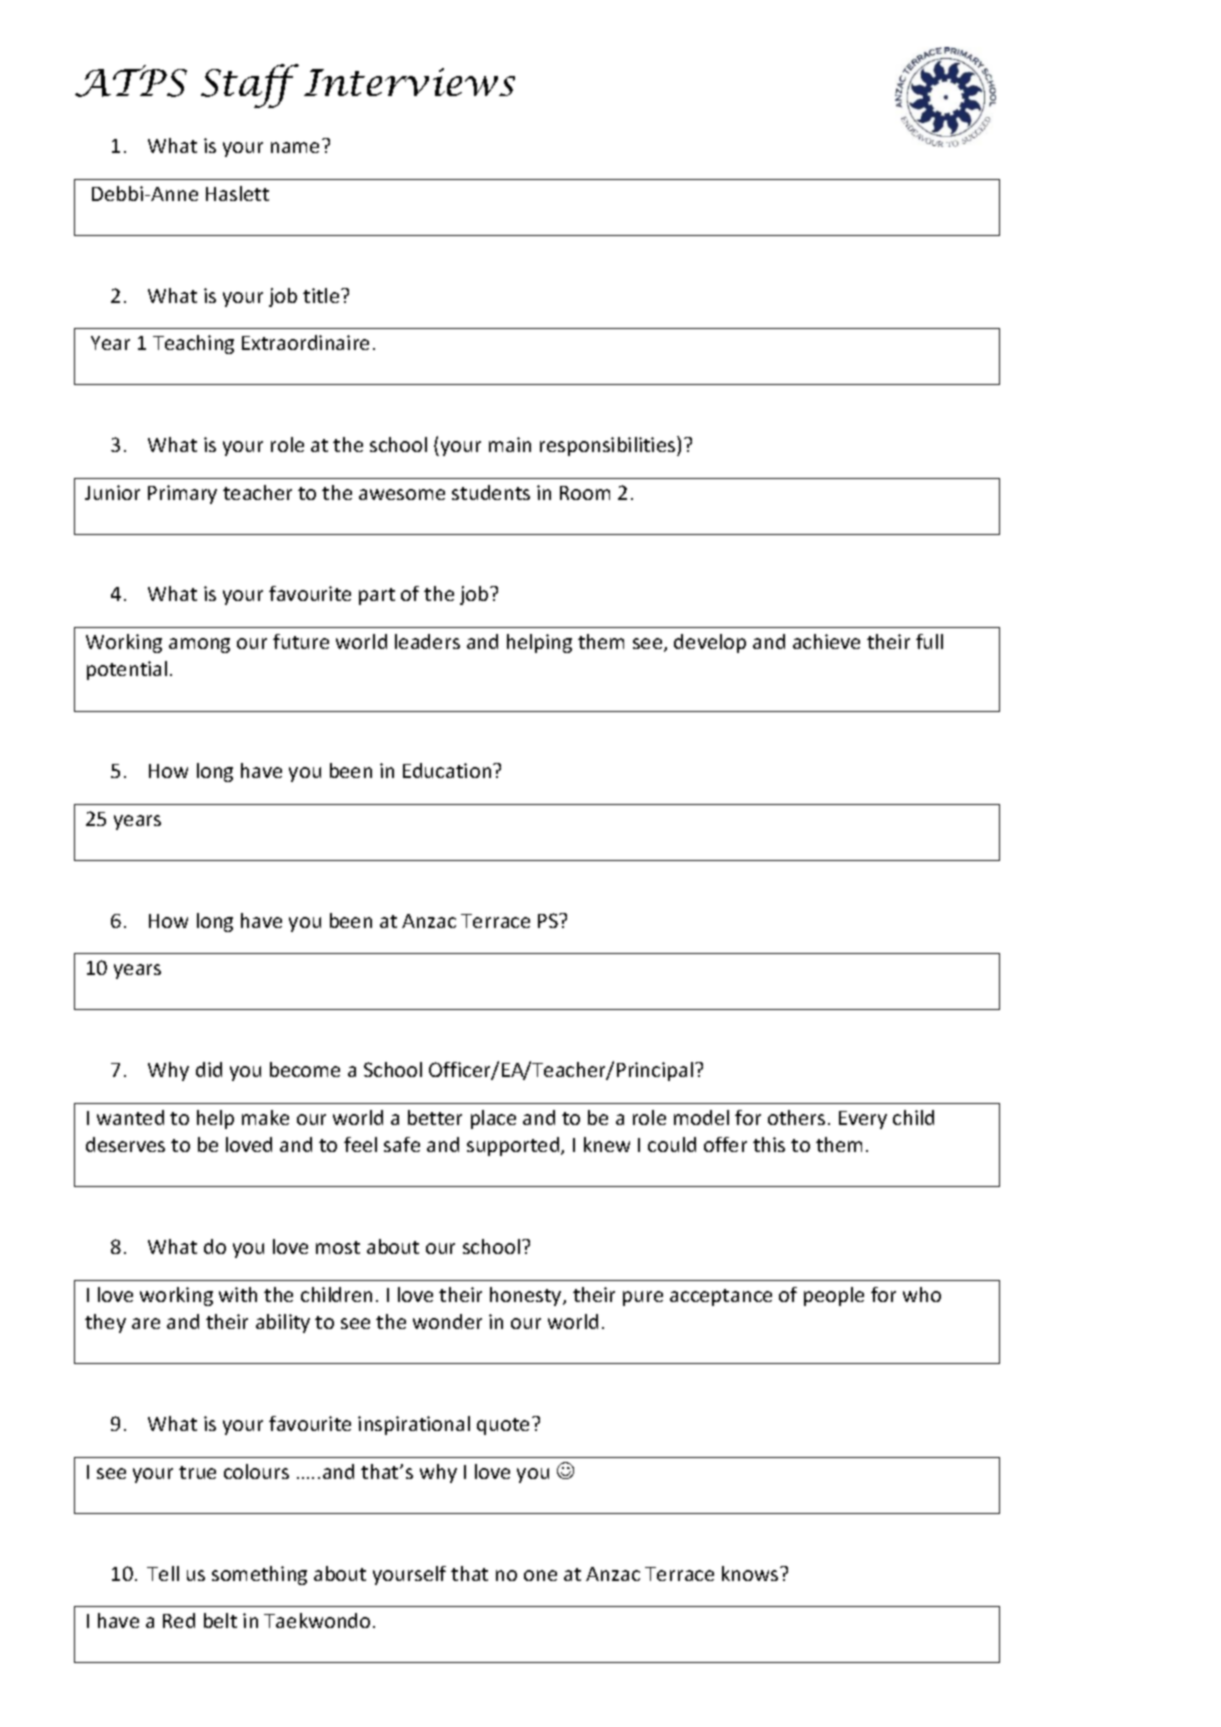 This screenshot has height=1727, width=1221. I want to click on achieve, so click(826, 641).
